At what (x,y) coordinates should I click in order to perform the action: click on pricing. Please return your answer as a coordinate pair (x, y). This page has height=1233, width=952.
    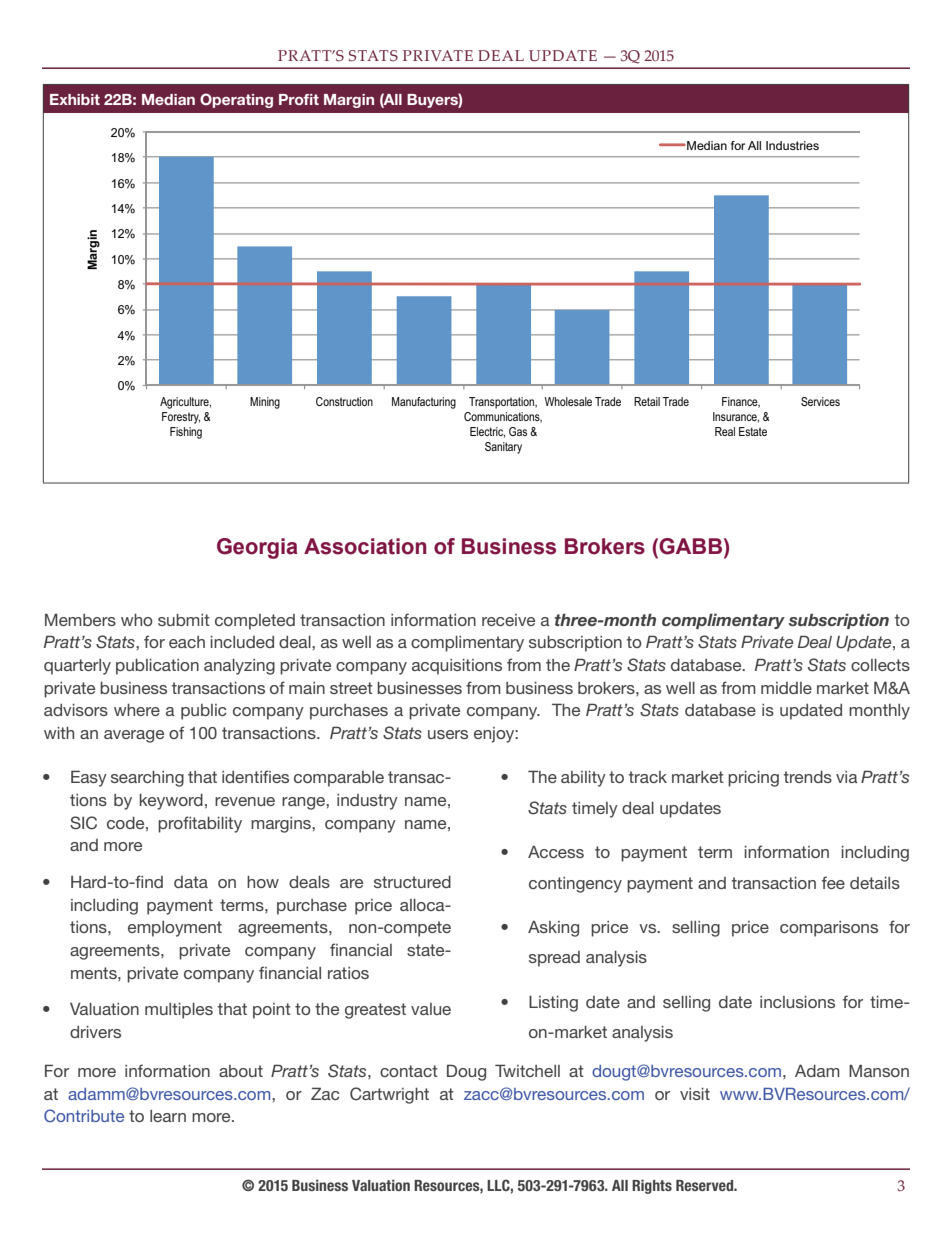
    Looking at the image, I should click on (753, 779).
